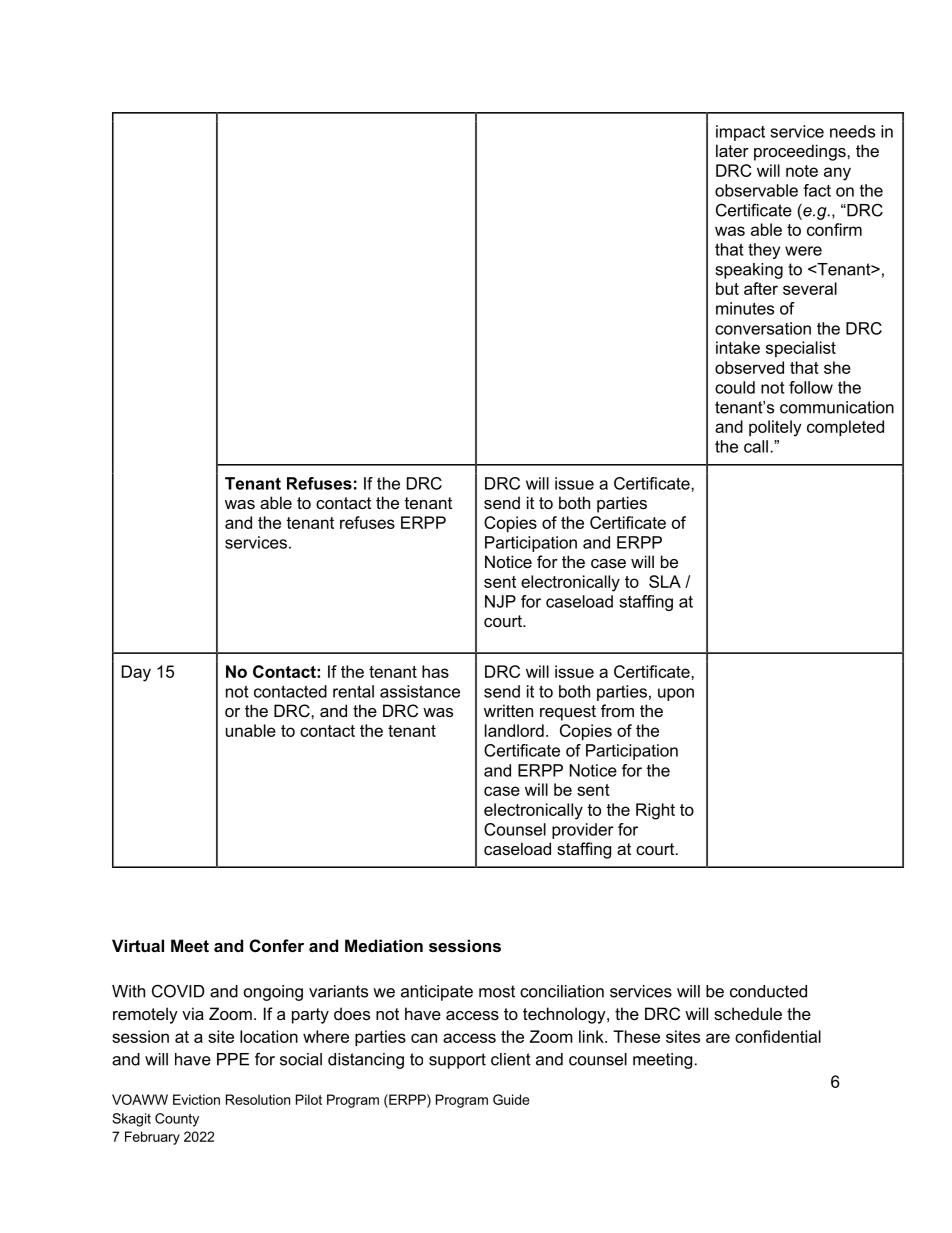 This page has height=1233, width=952. I want to click on impact, so click(740, 133).
